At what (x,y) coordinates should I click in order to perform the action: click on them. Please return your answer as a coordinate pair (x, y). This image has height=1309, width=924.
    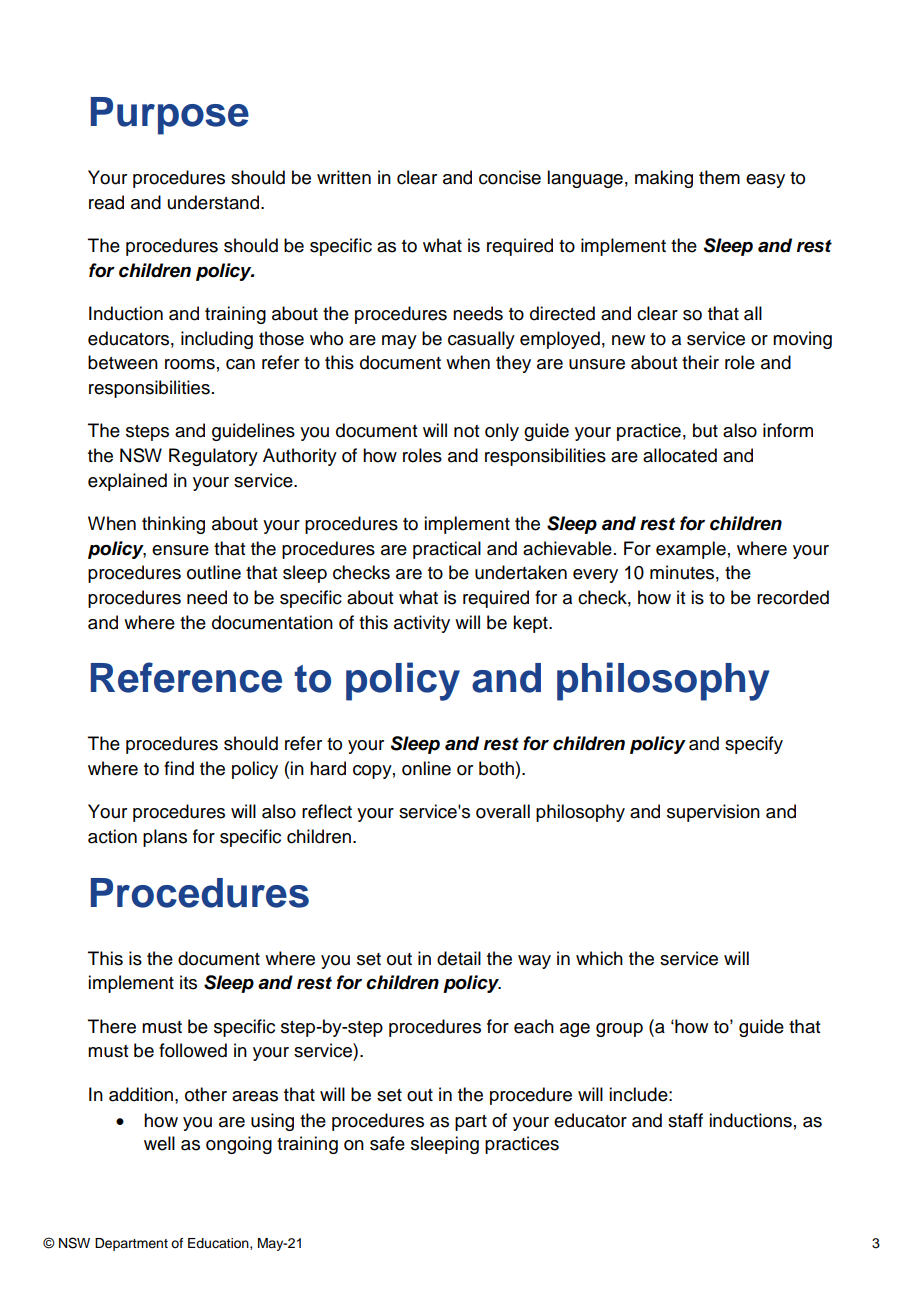
    Looking at the image, I should click on (719, 177).
